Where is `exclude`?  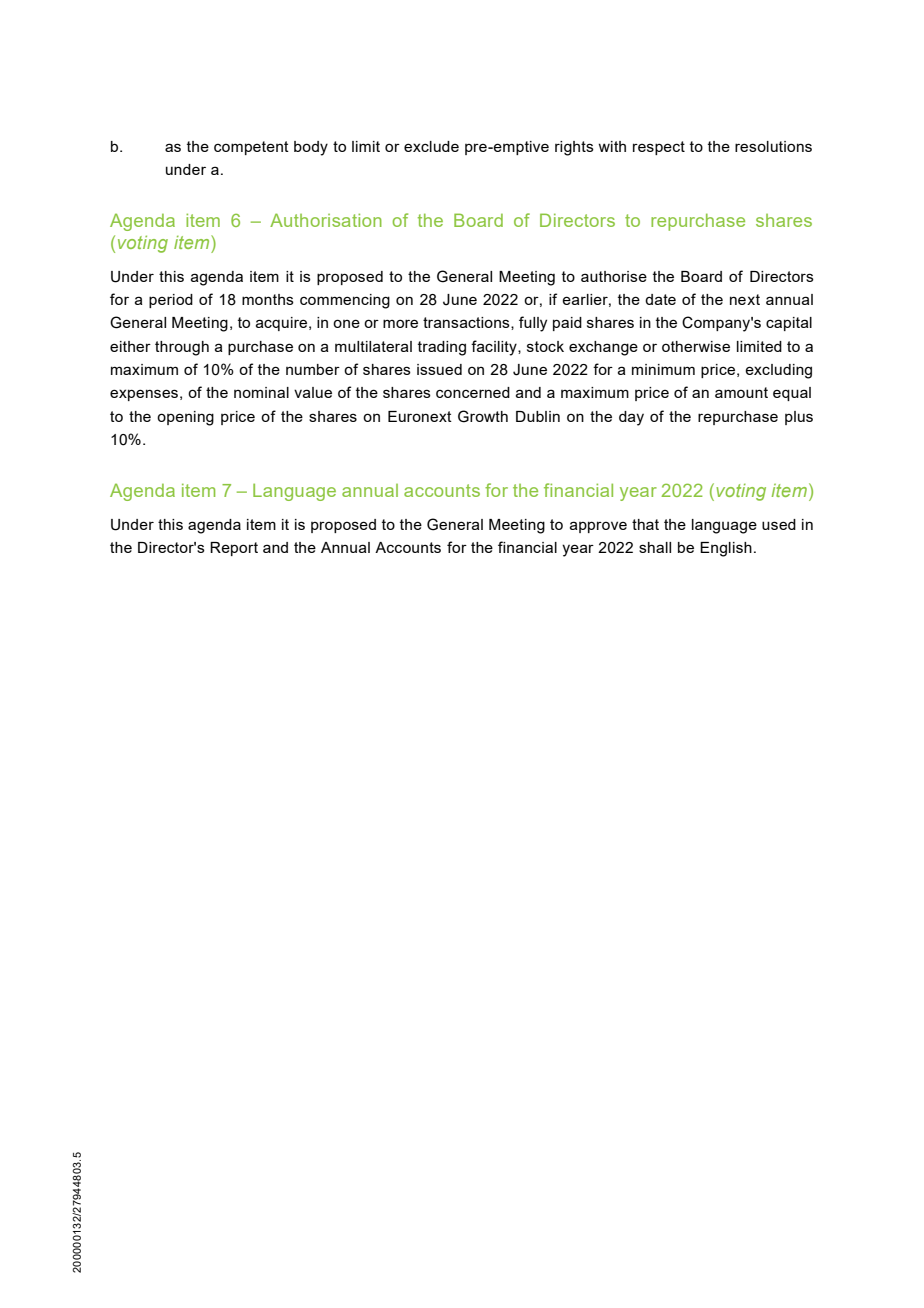 exclude is located at coordinates (431, 146).
